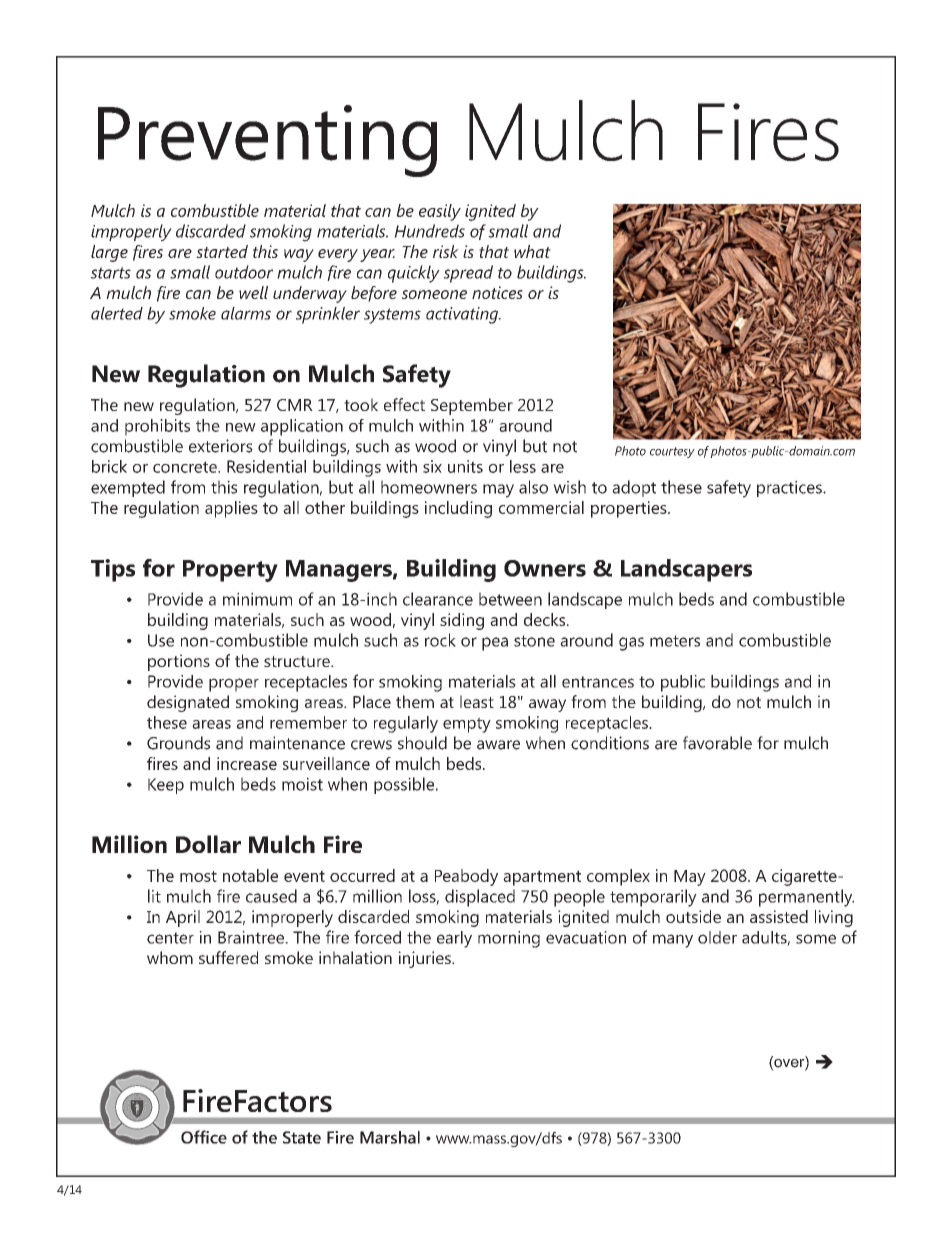  What do you see at coordinates (532, 251) in the screenshot?
I see `what` at bounding box center [532, 251].
